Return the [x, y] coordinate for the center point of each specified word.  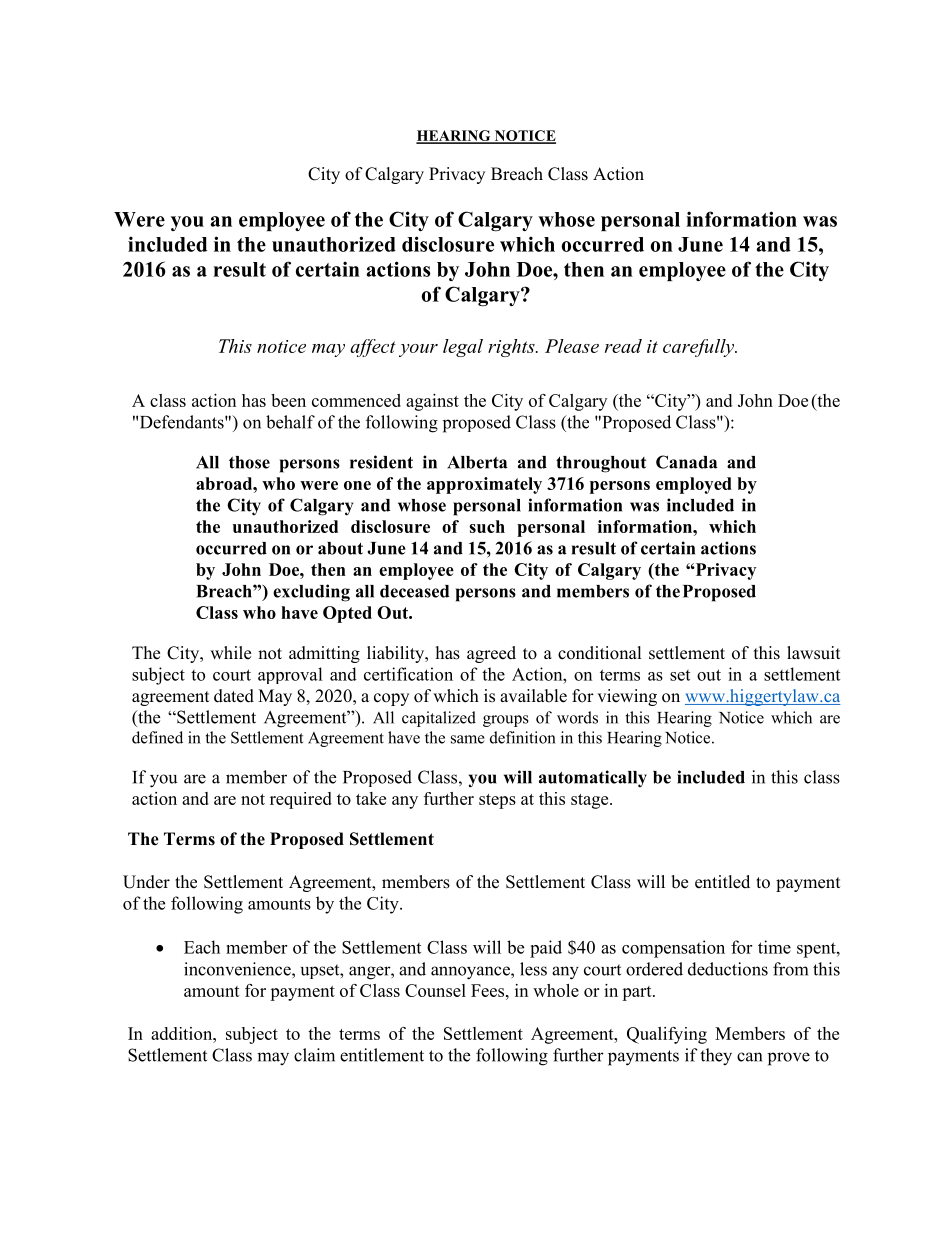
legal [463, 348]
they [716, 1057]
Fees [489, 990]
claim [314, 1055]
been [288, 400]
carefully [700, 348]
